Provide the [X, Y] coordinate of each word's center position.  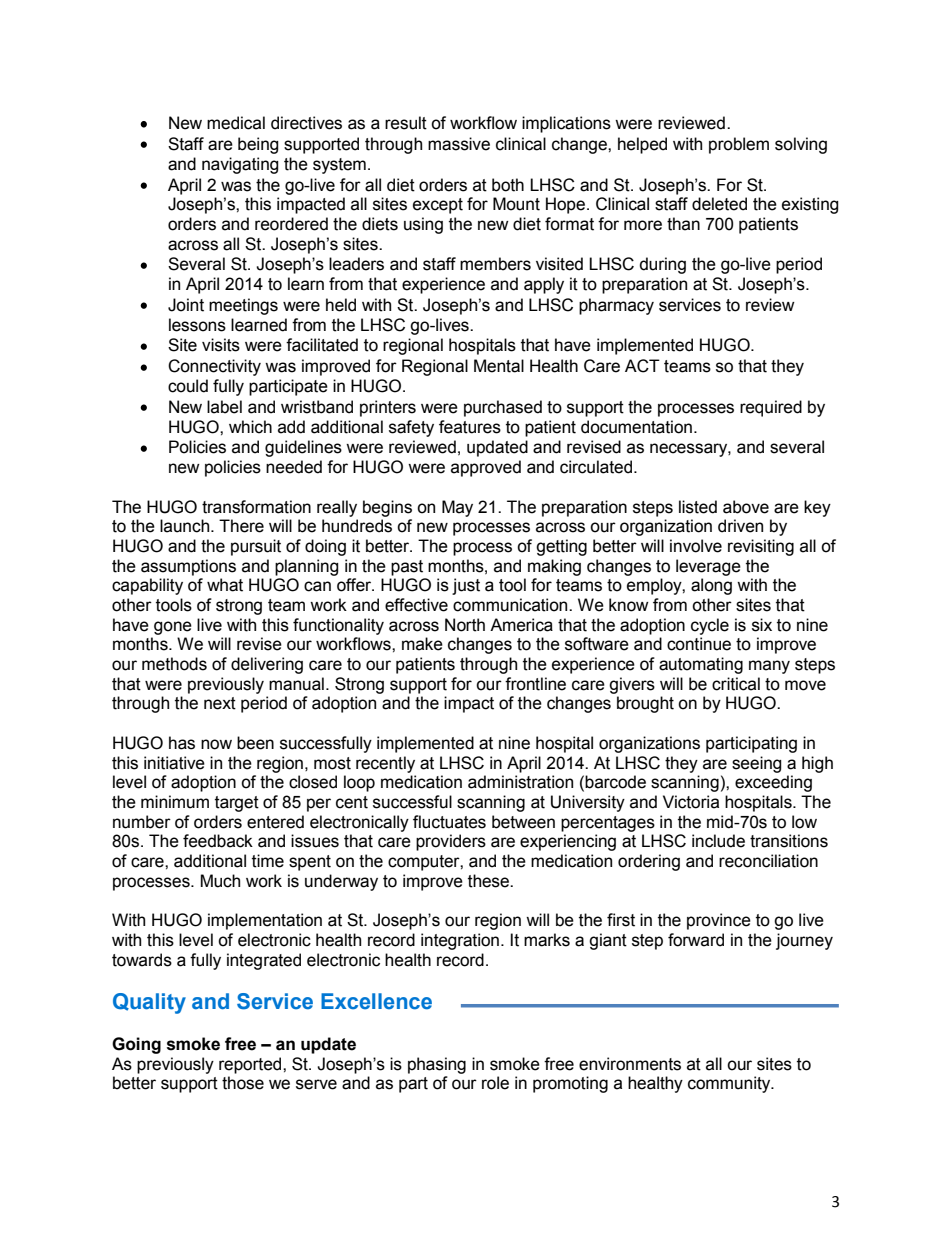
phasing [437, 1065]
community [730, 1084]
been [255, 743]
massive [459, 144]
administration [520, 782]
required [771, 408]
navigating [240, 165]
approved [486, 468]
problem [739, 145]
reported [251, 1065]
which [250, 427]
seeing [757, 764]
